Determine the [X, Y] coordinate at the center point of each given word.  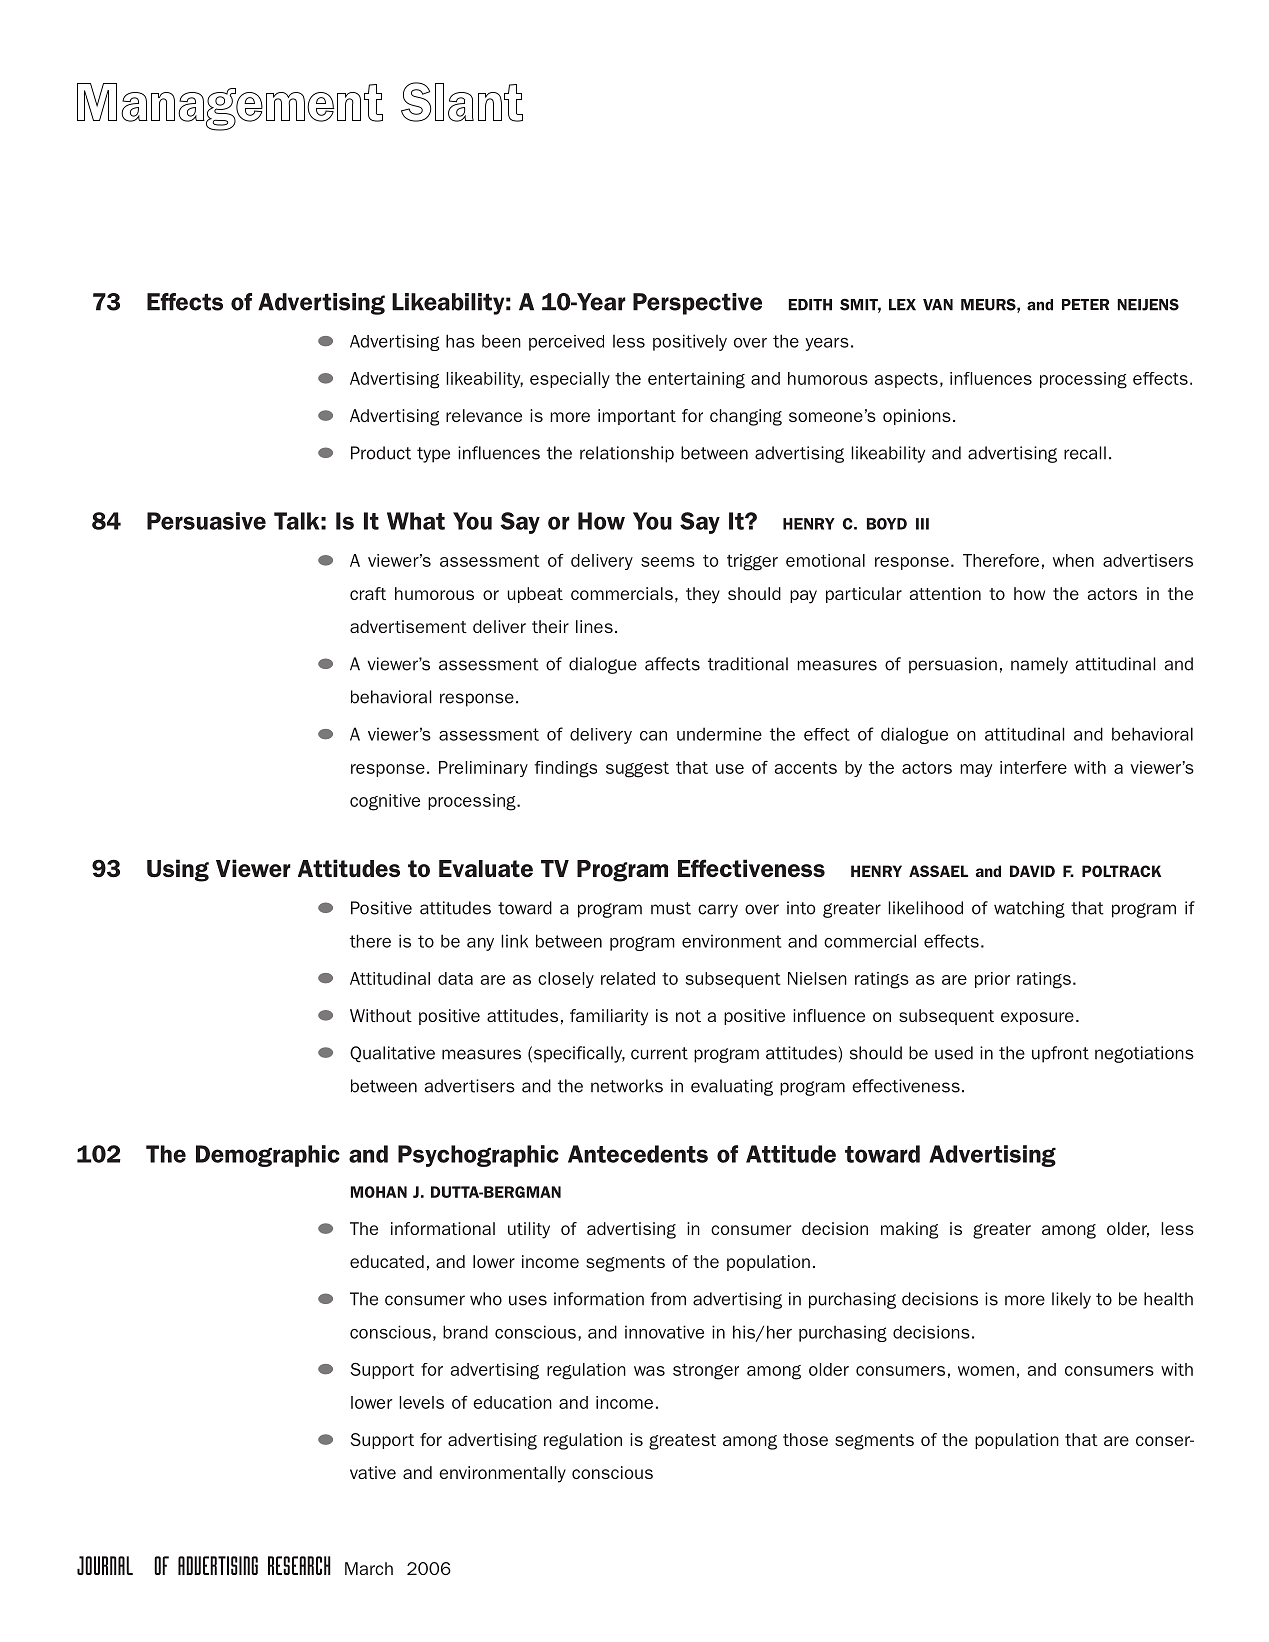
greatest [682, 1442]
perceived [566, 343]
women [986, 1371]
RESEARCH [299, 1565]
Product [381, 453]
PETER [1085, 304]
